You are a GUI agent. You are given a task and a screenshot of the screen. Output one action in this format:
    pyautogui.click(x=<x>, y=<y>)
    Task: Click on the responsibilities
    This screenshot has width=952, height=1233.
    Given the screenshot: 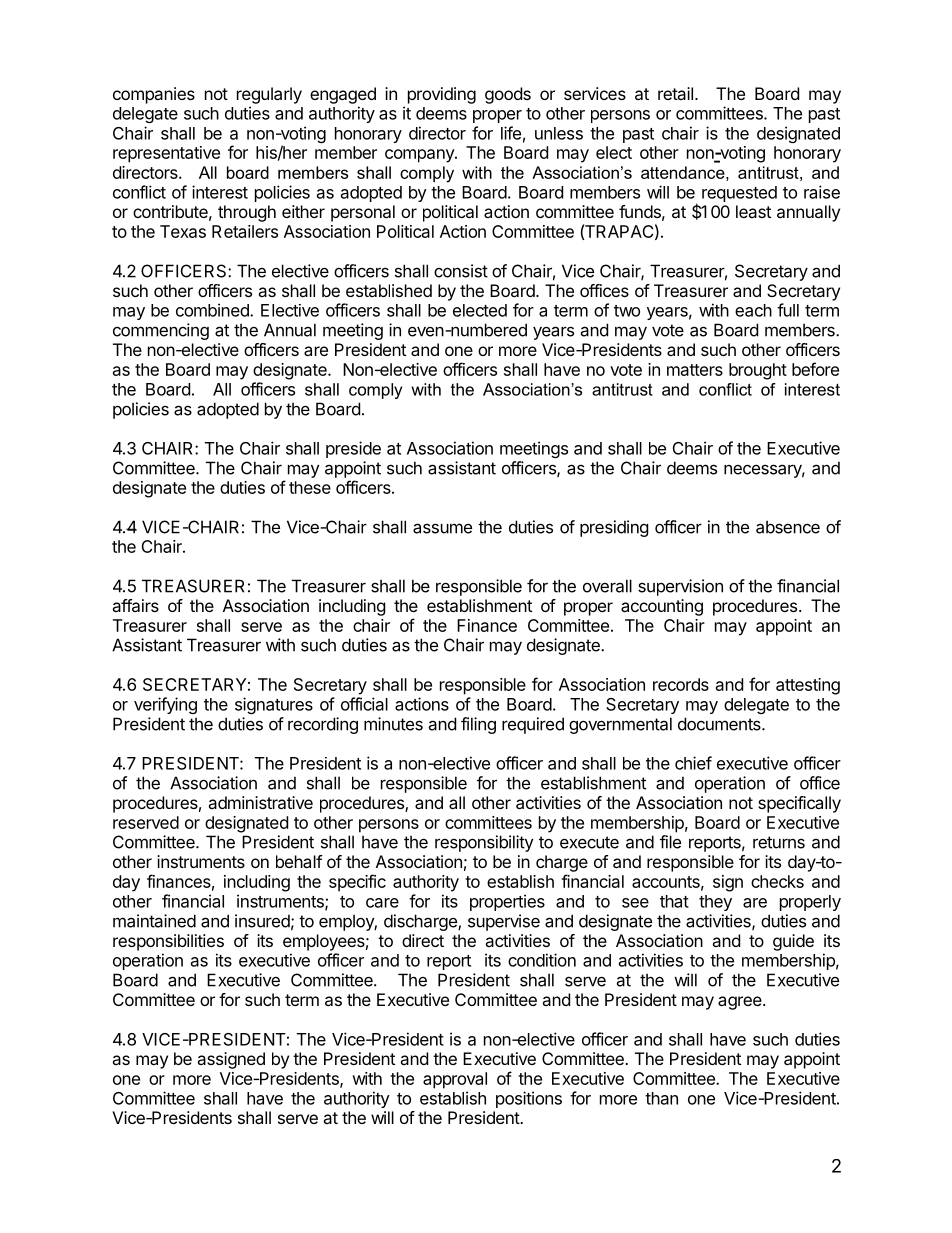 What is the action you would take?
    pyautogui.click(x=168, y=942)
